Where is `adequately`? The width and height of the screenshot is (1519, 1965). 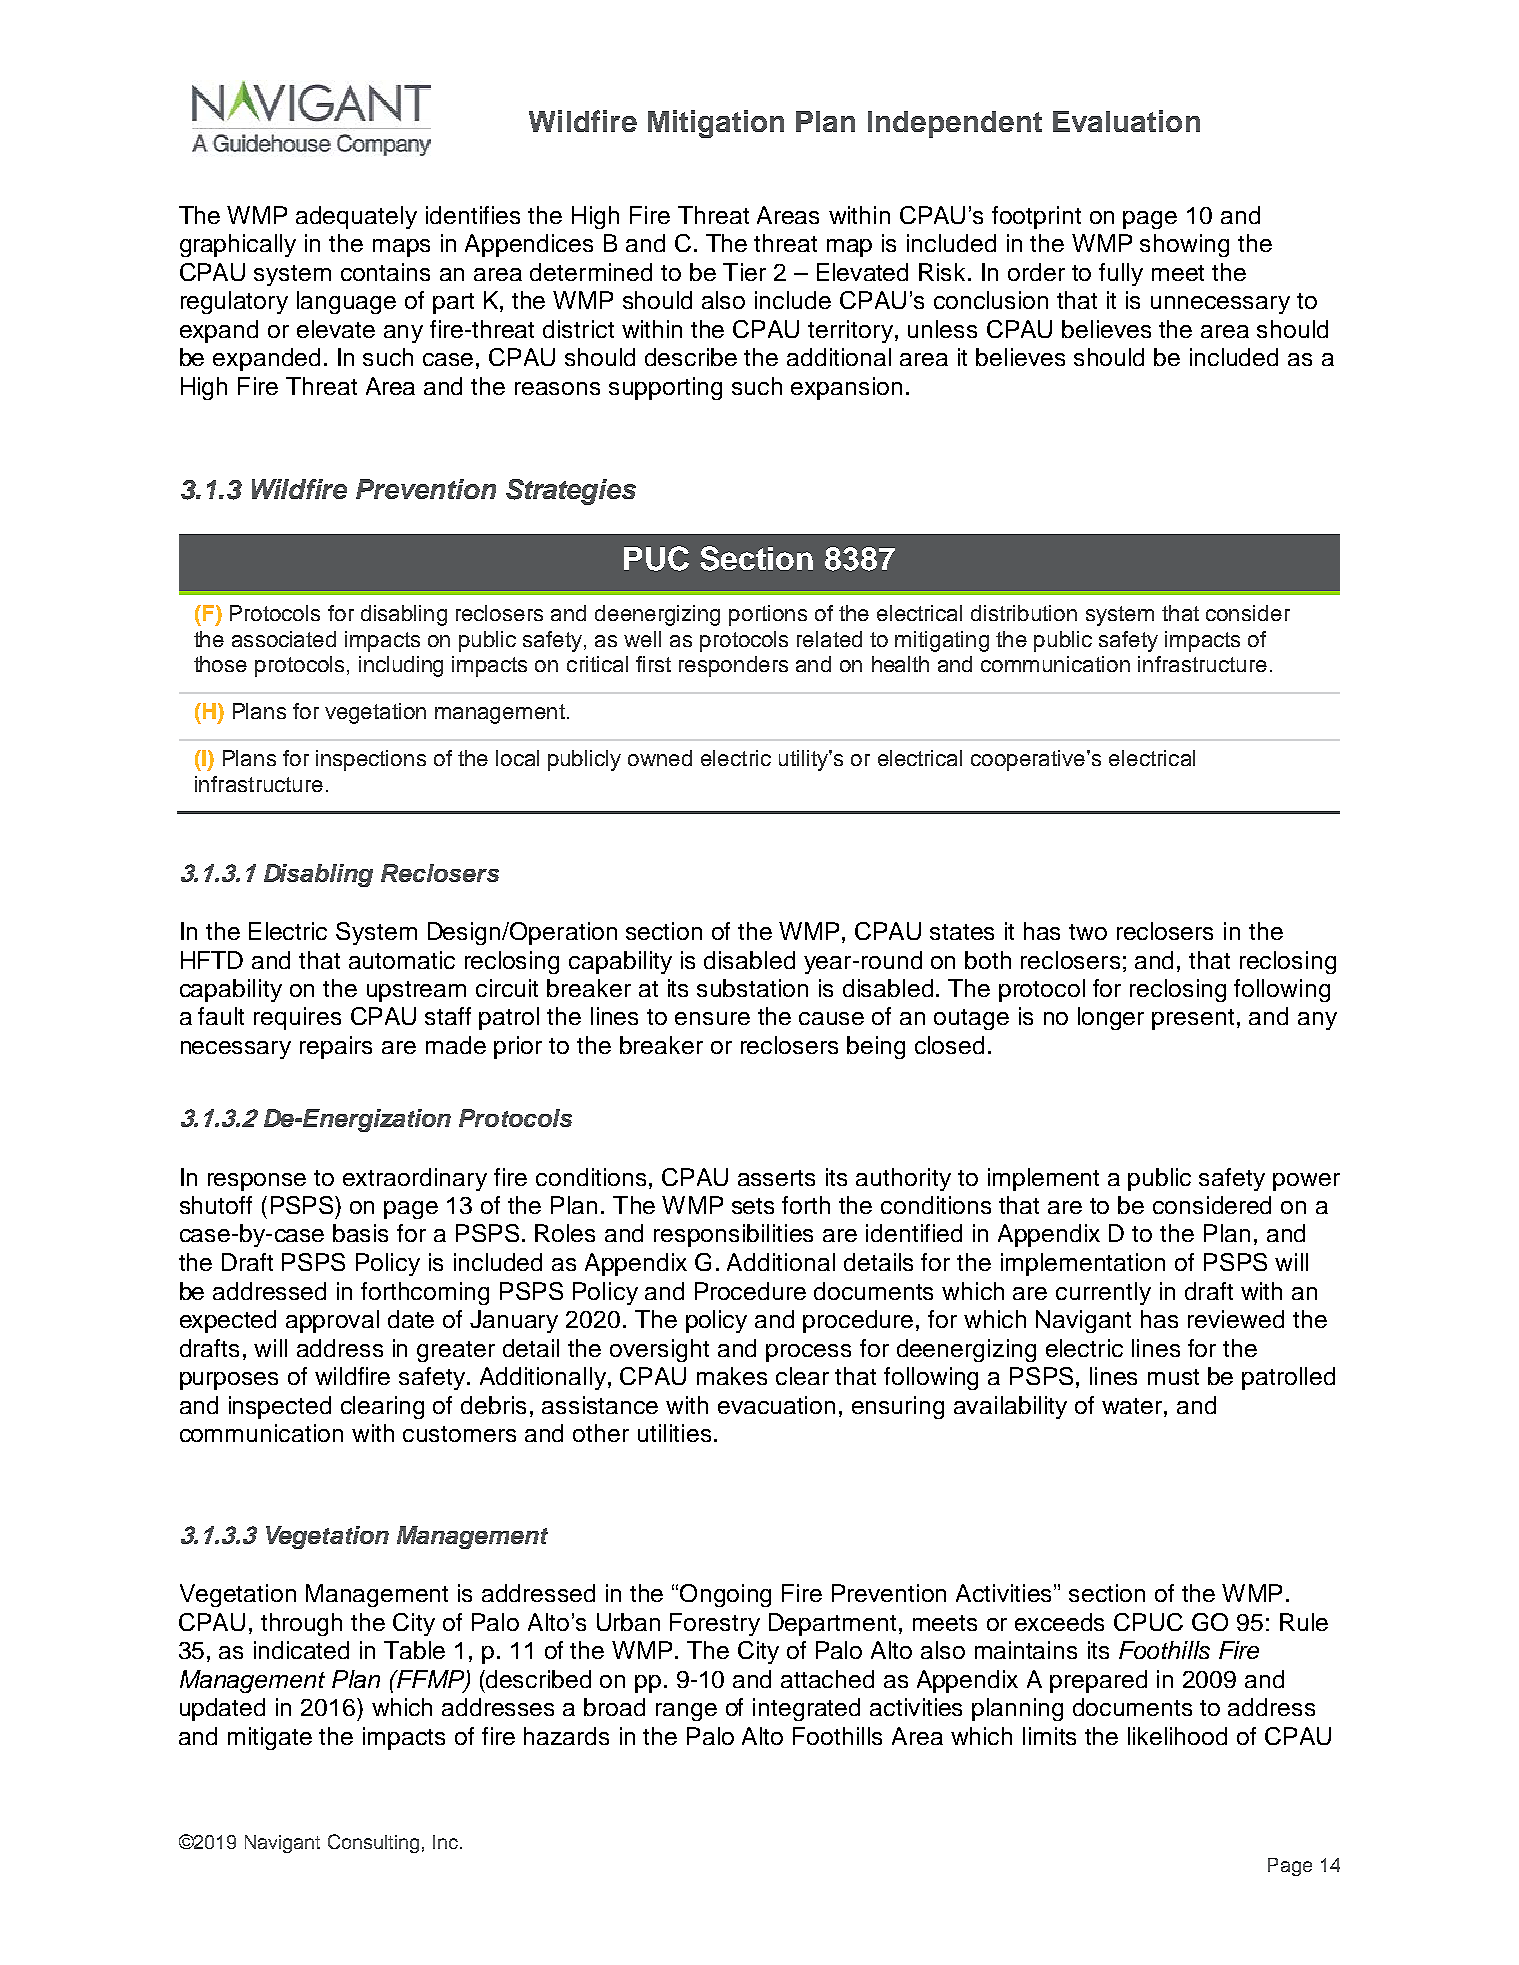 adequately is located at coordinates (356, 217).
